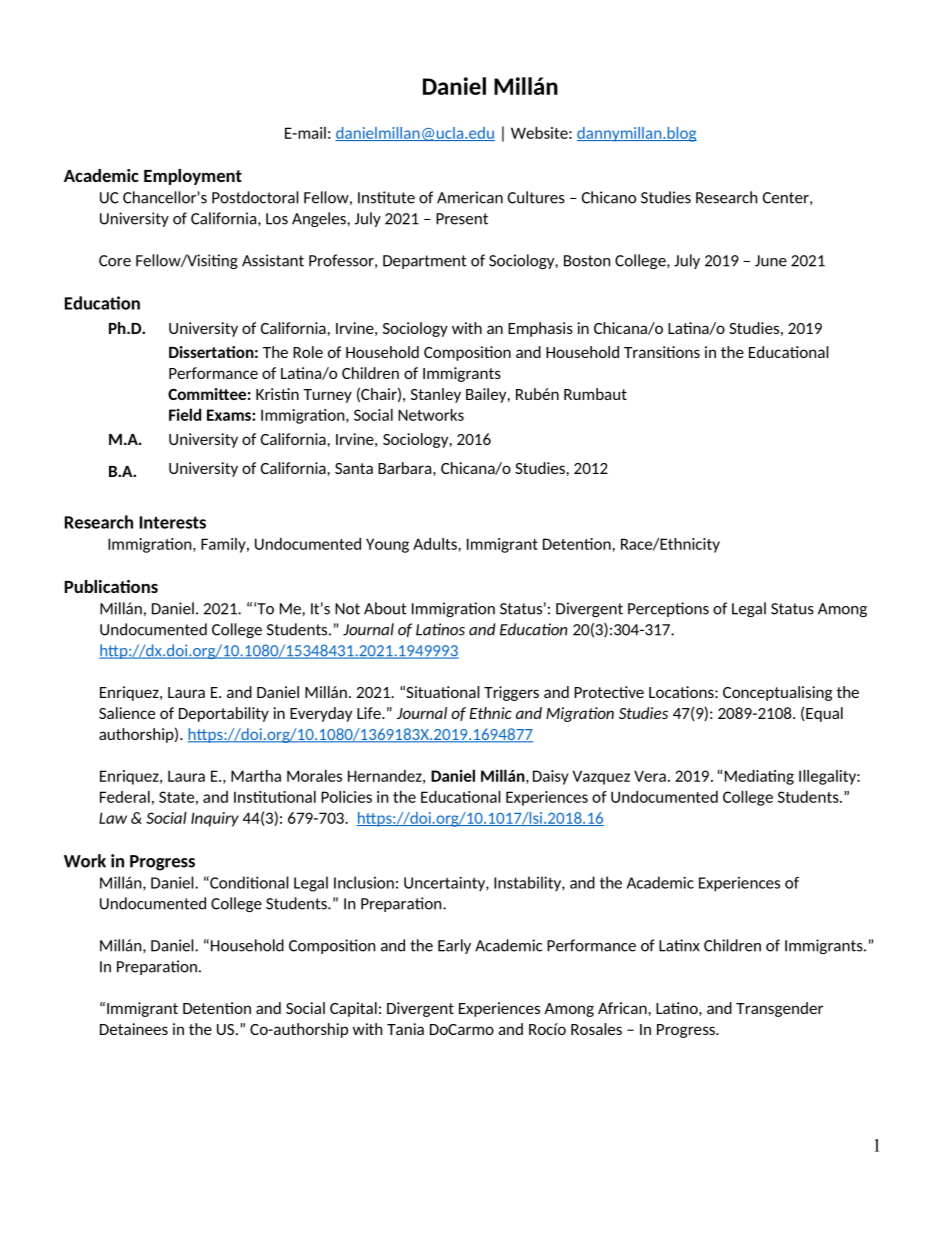 This page has height=1233, width=952. I want to click on Publications, so click(111, 586).
